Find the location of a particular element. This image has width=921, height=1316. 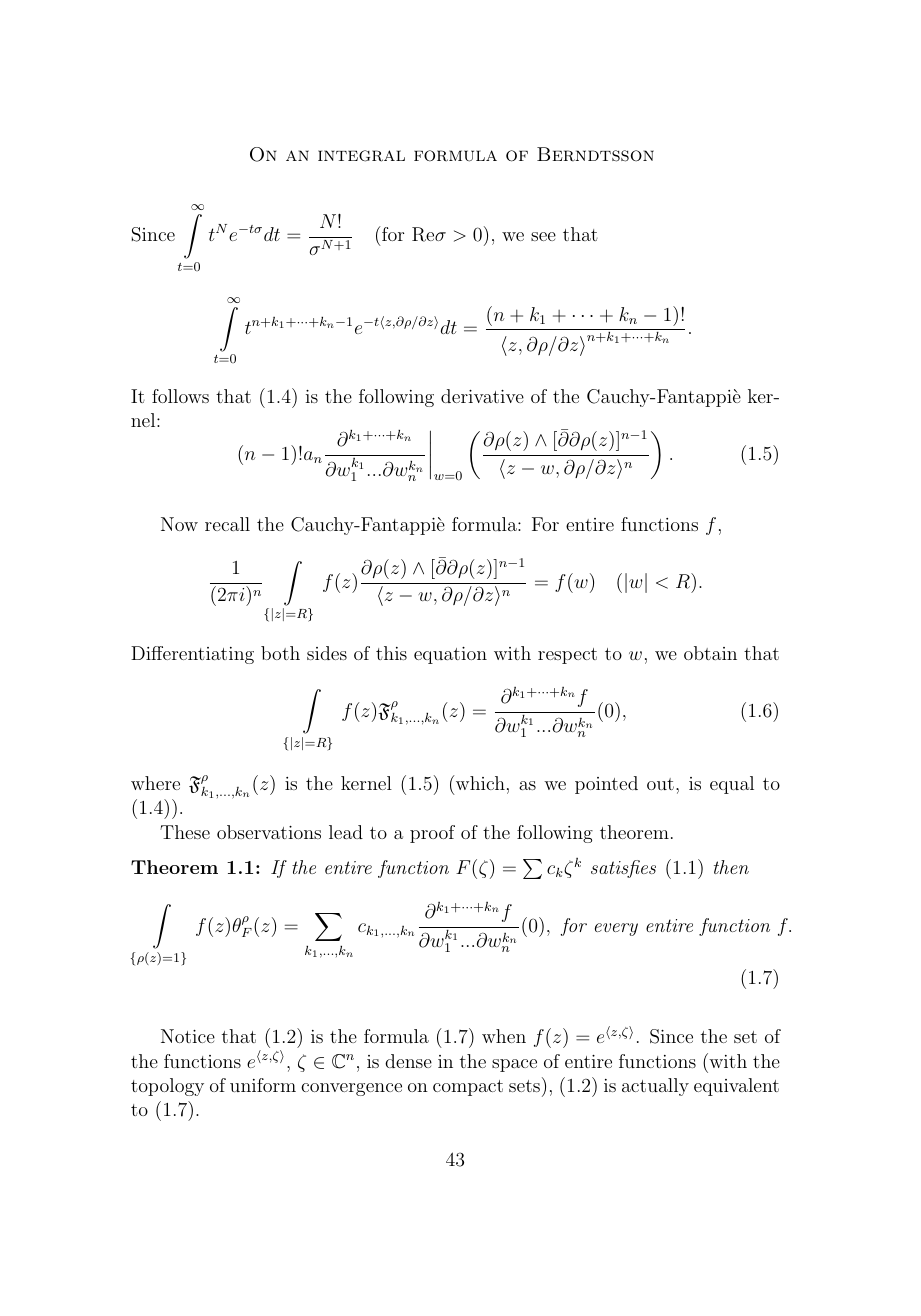

dense is located at coordinates (408, 1061).
